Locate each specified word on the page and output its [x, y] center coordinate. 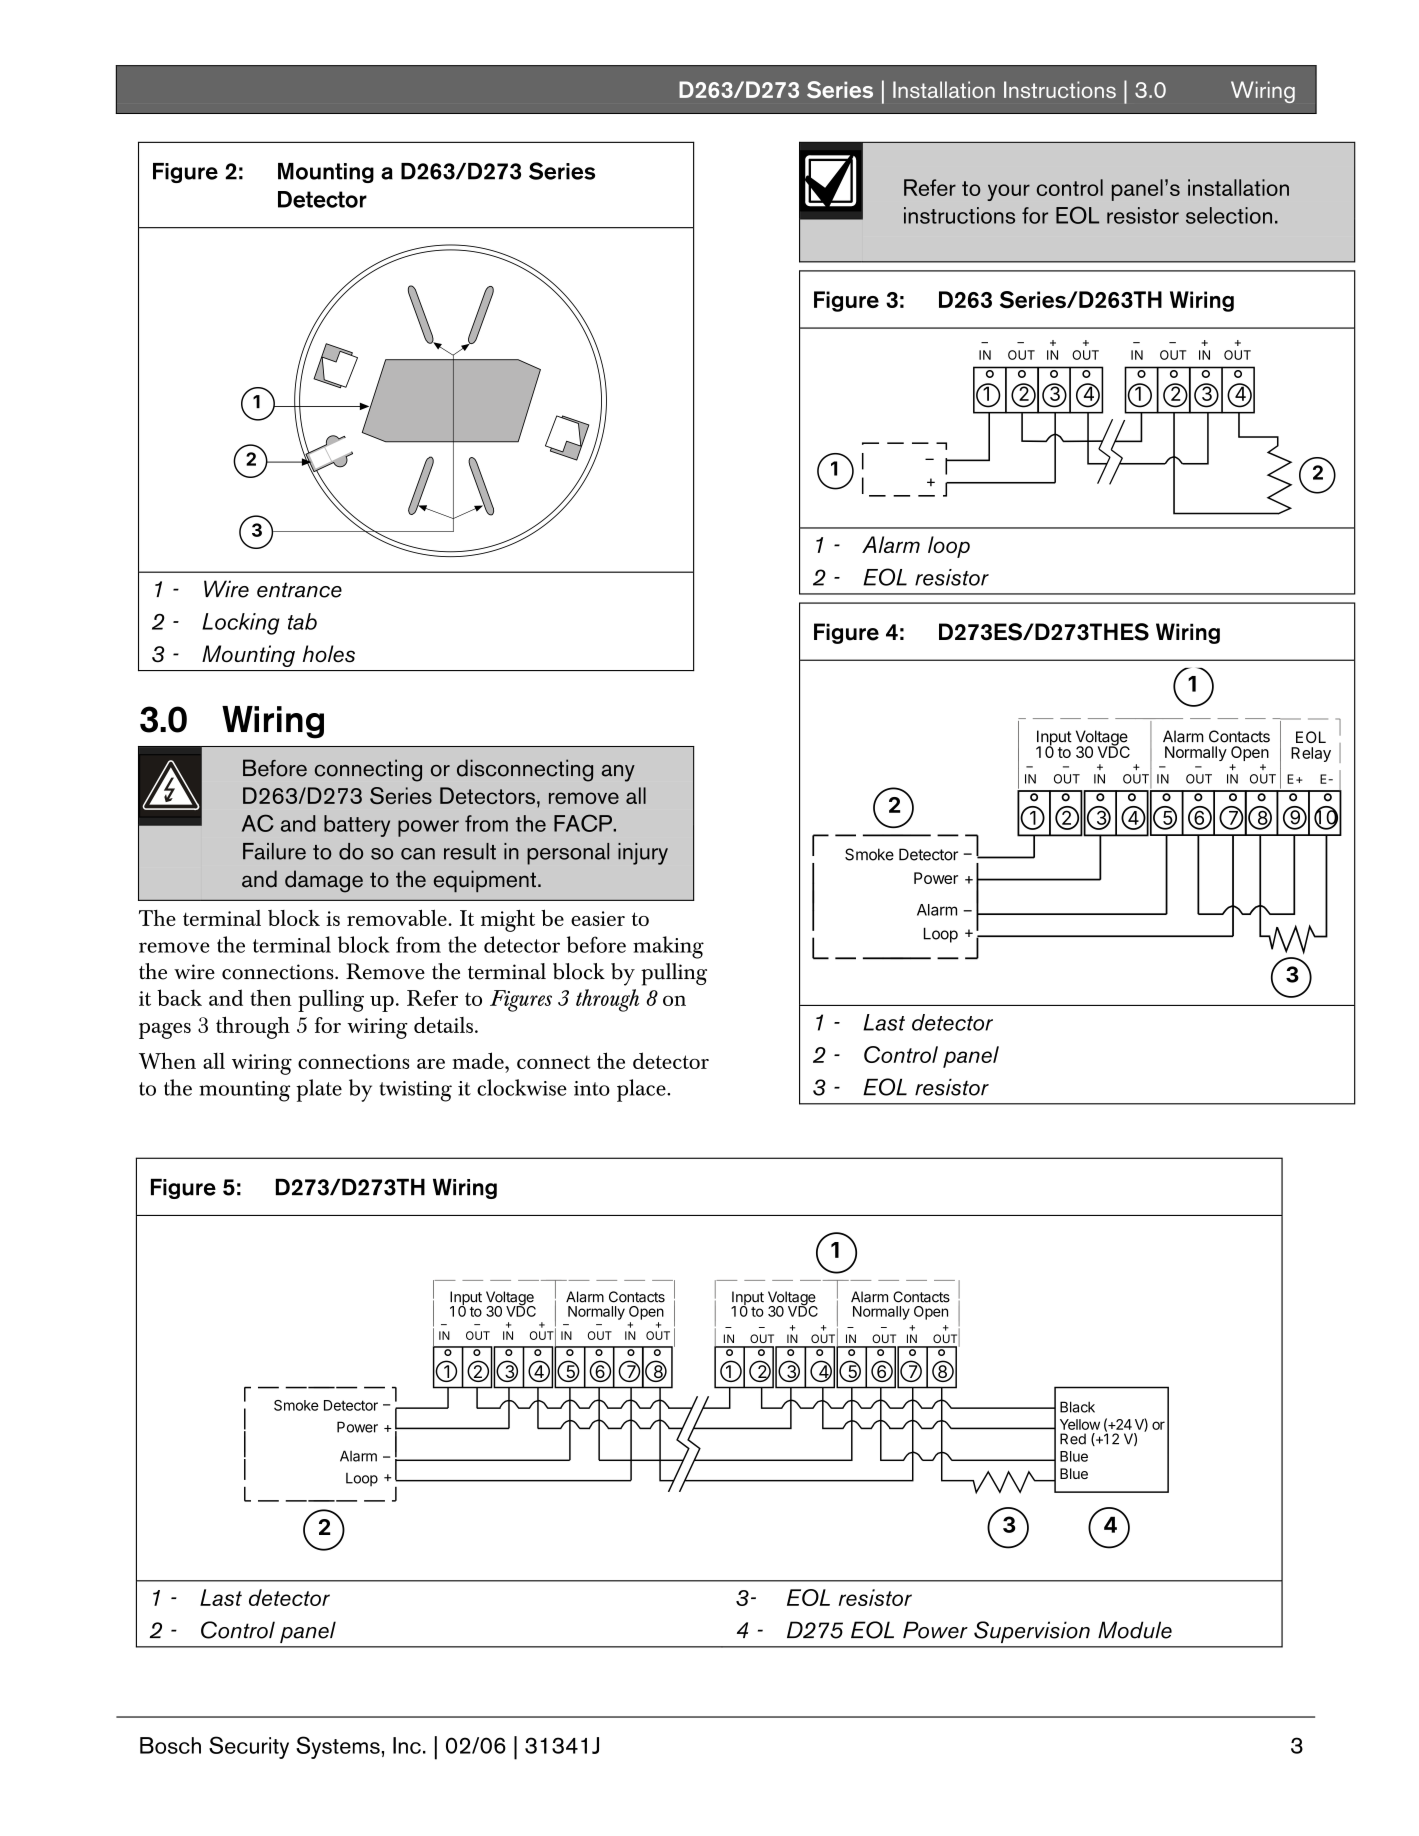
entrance [299, 590]
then [271, 997]
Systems [338, 1747]
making [668, 947]
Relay [1311, 754]
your [1008, 192]
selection [1229, 215]
